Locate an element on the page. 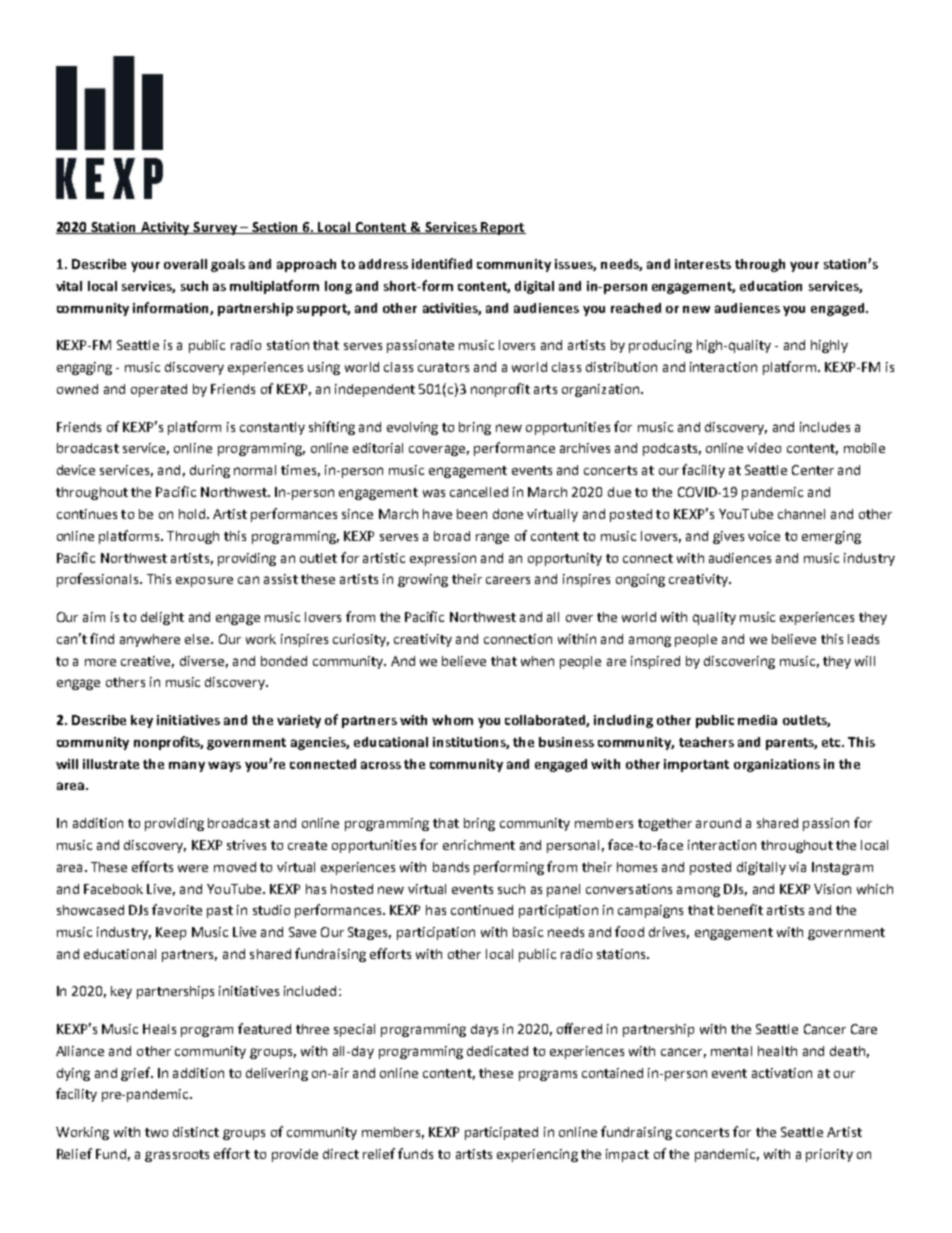 This image has width=952, height=1233. evolving is located at coordinates (412, 428).
